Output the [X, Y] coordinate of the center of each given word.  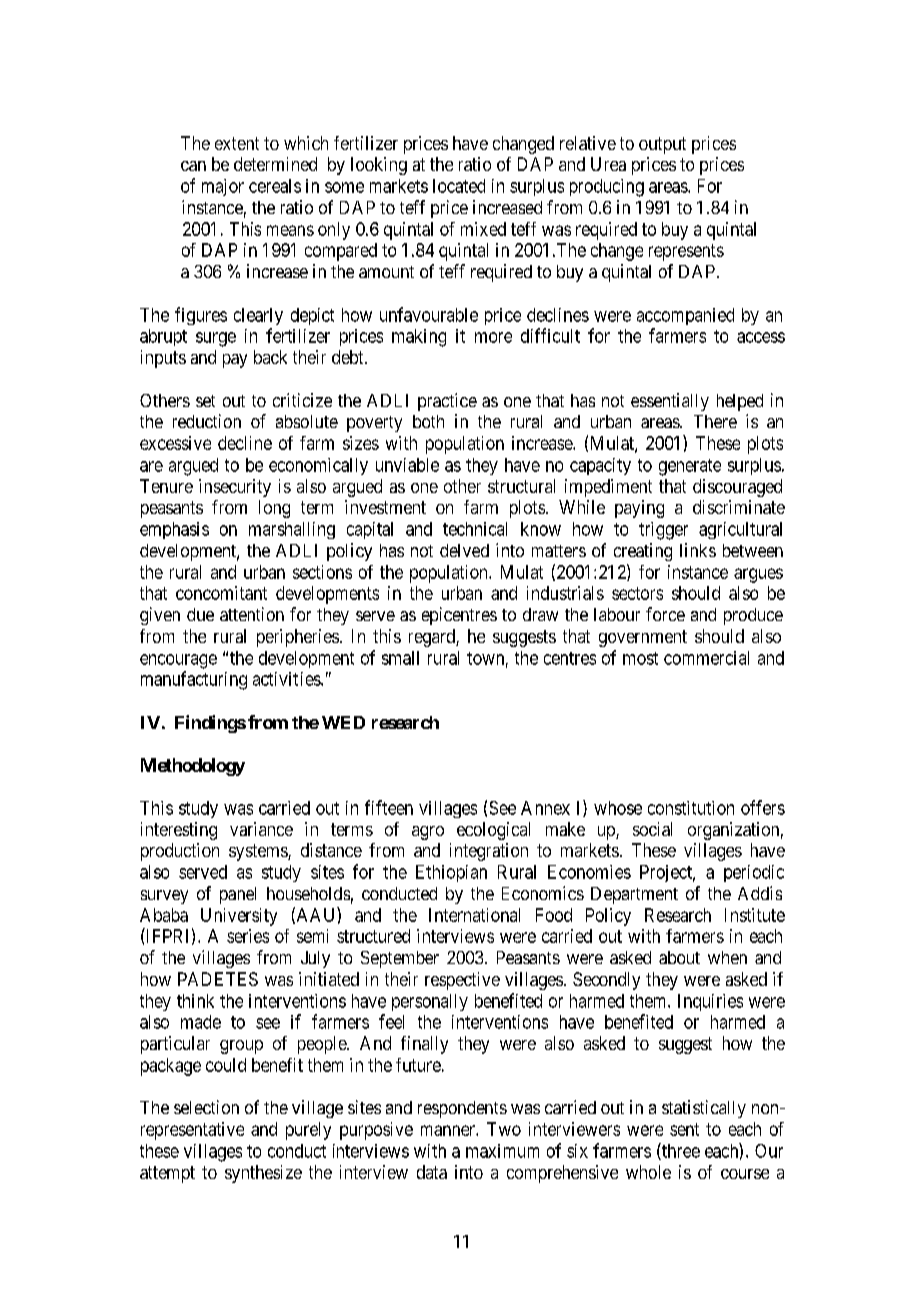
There [715, 421]
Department [634, 895]
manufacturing [194, 680]
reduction [207, 421]
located [459, 186]
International [474, 915]
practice [447, 402]
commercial [706, 658]
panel [238, 895]
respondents [462, 1109]
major [223, 187]
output [662, 145]
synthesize [263, 1174]
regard [433, 638]
